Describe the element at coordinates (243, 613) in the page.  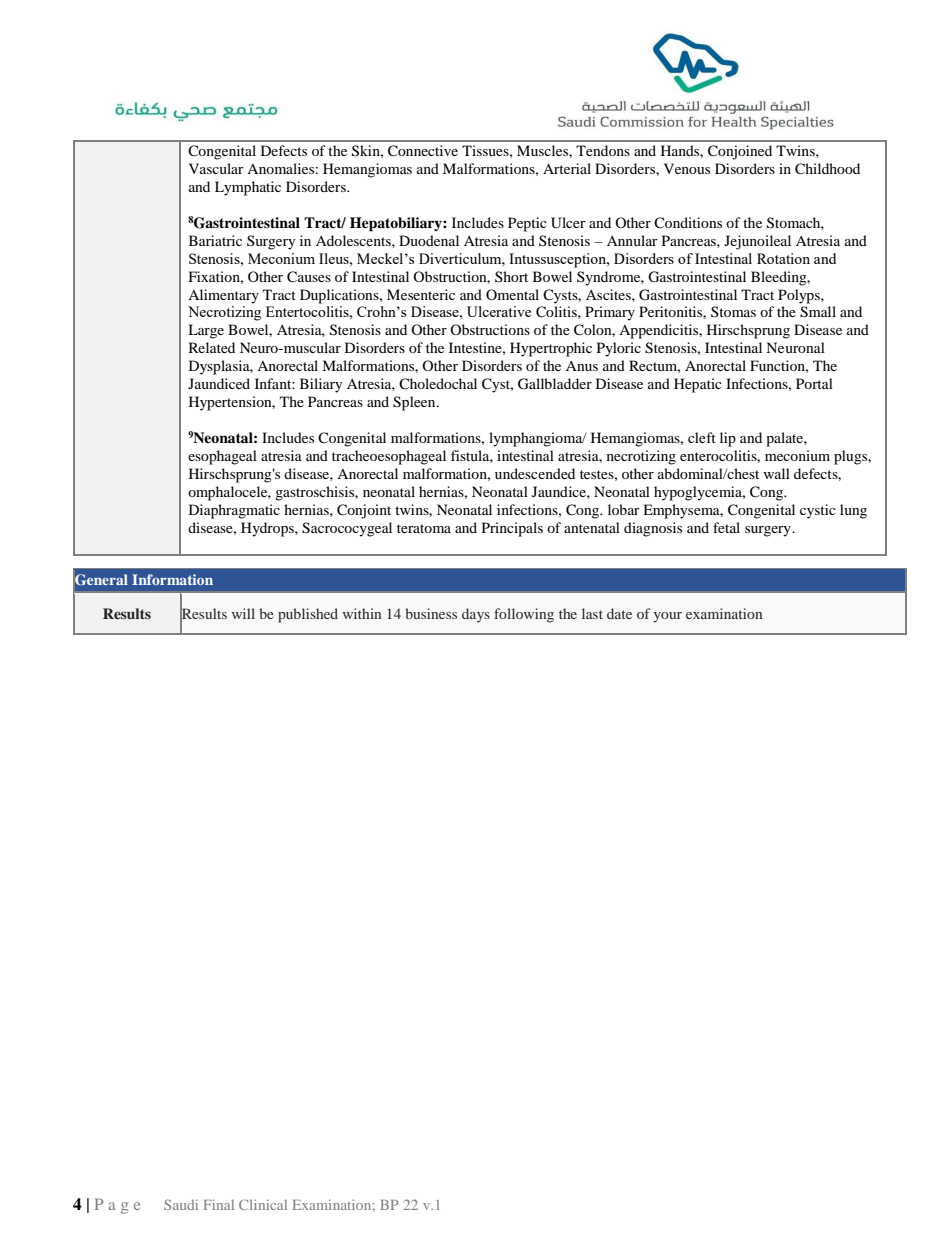
I see `will` at that location.
